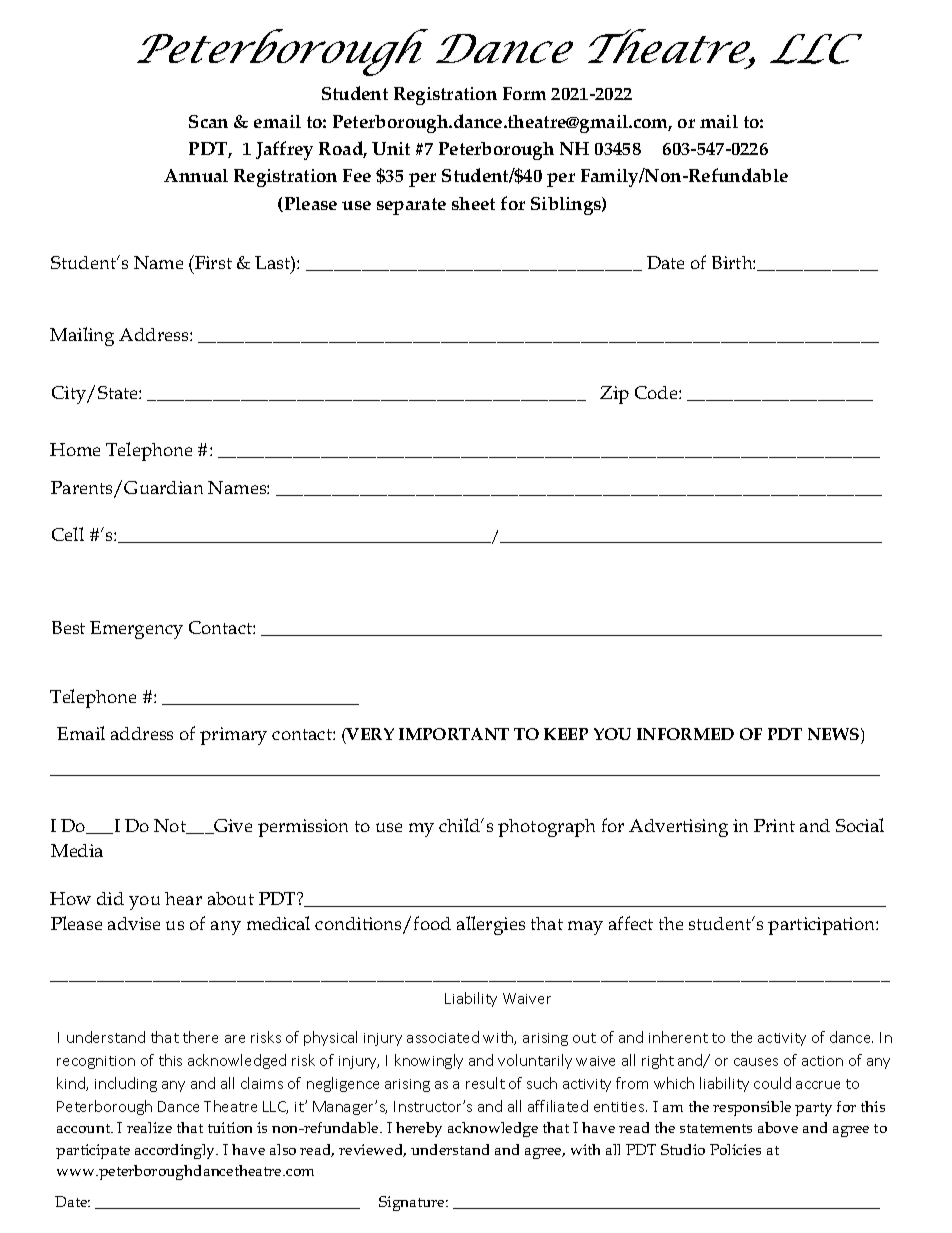 Image resolution: width=952 pixels, height=1233 pixels. Describe the element at coordinates (657, 392) in the document. I see `Code` at that location.
